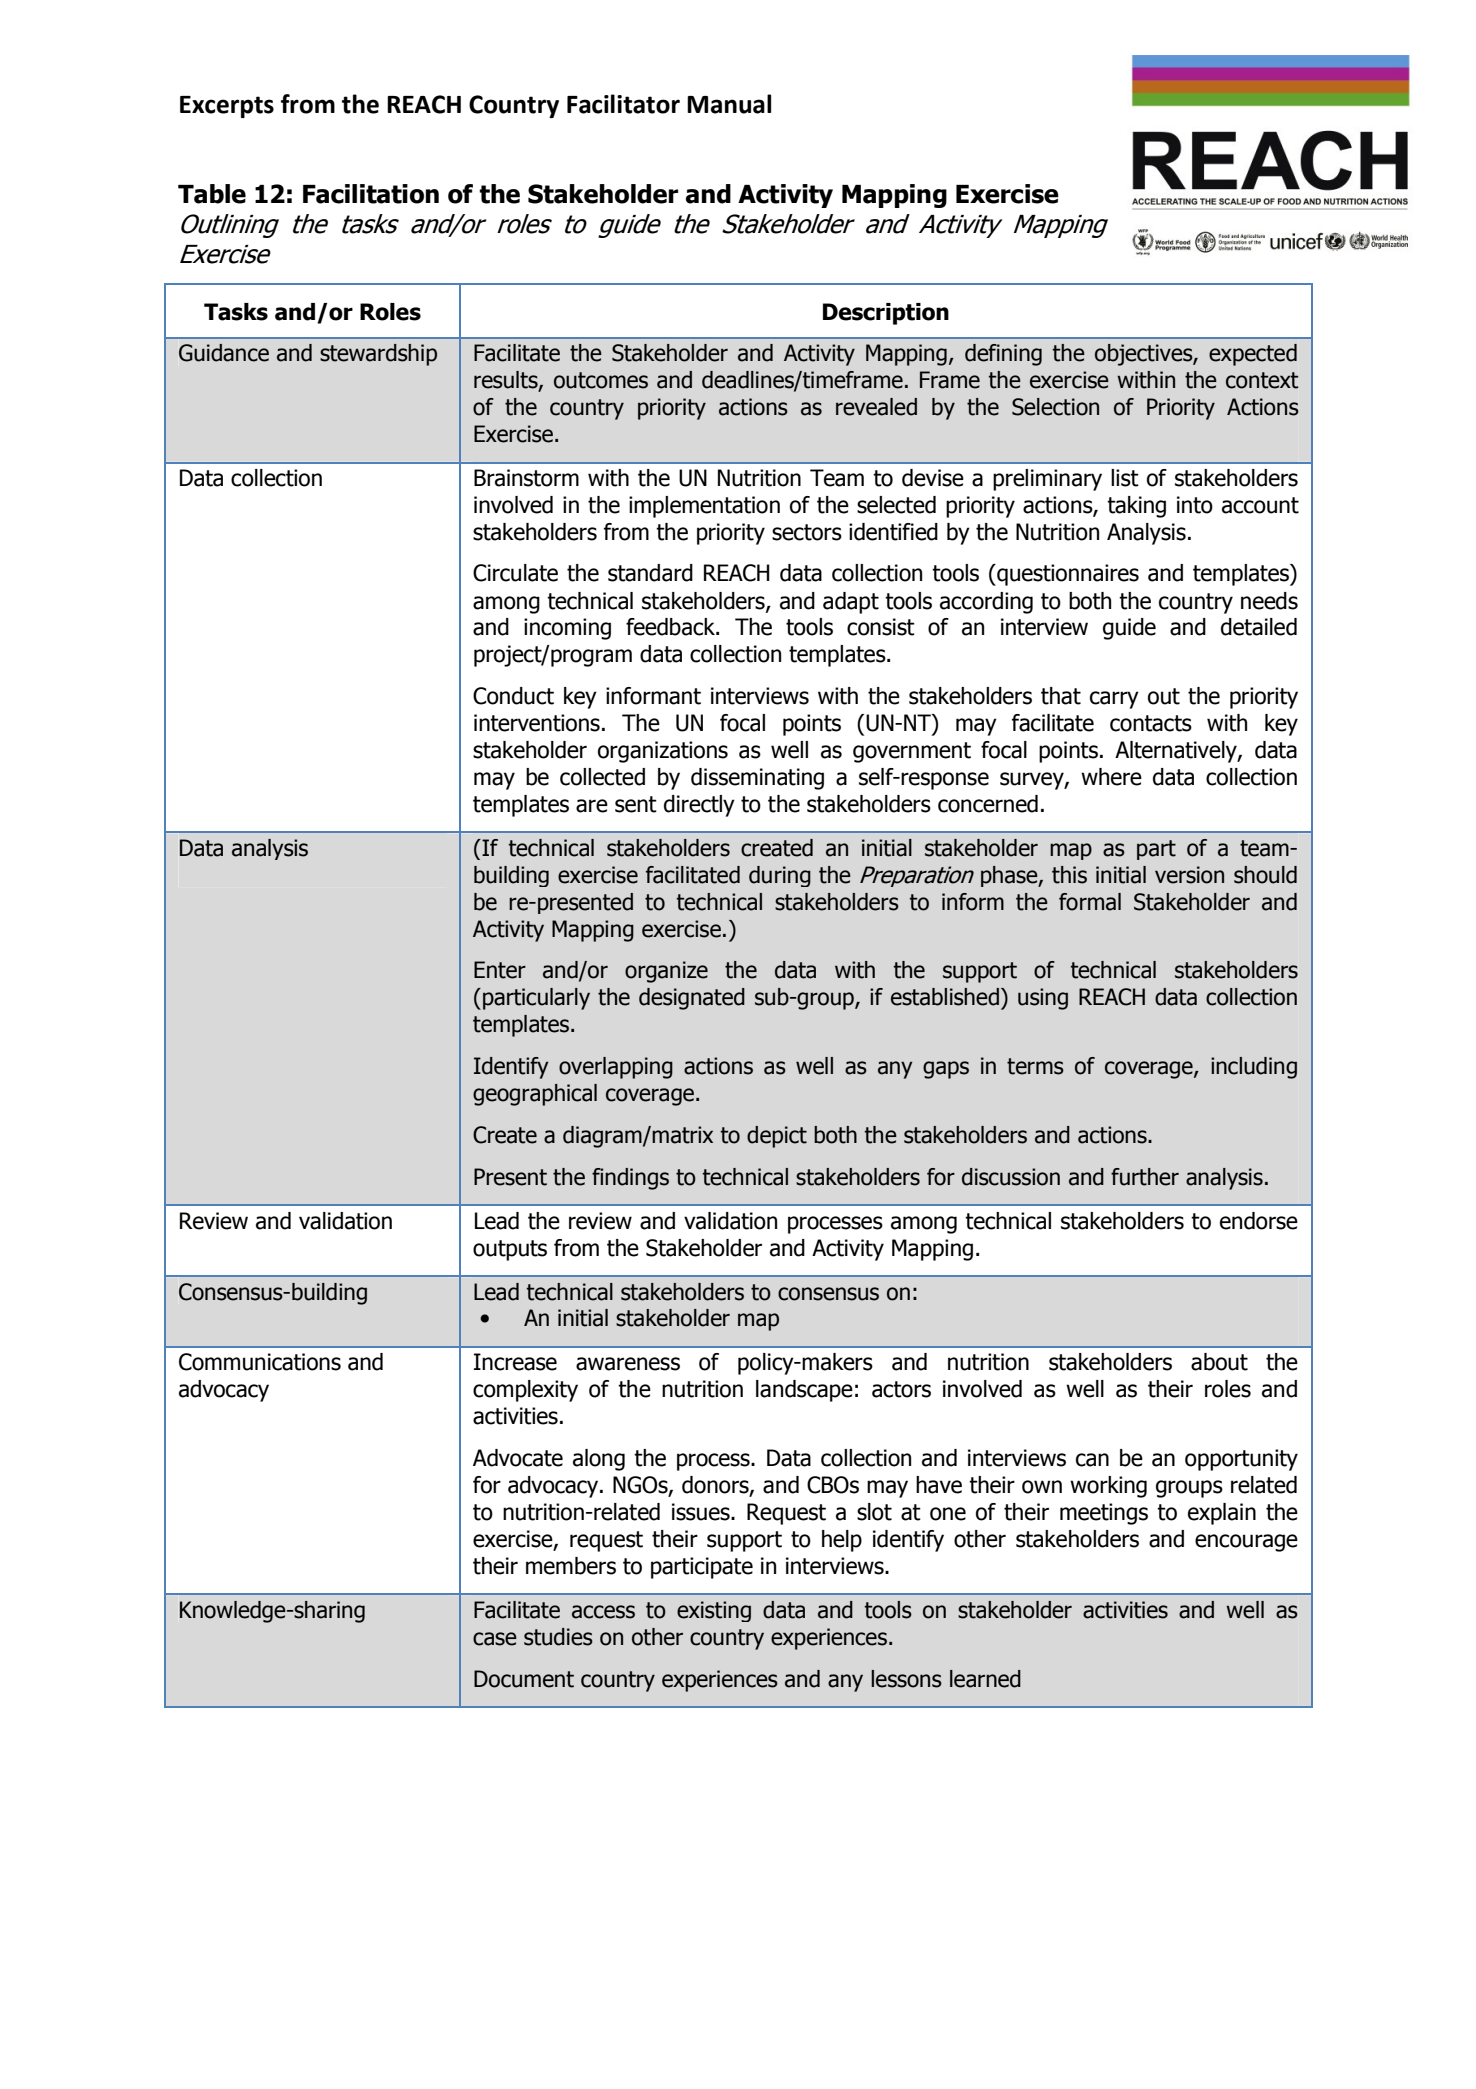 Image resolution: width=1476 pixels, height=2089 pixels. Describe the element at coordinates (1125, 478) in the image. I see `list` at that location.
